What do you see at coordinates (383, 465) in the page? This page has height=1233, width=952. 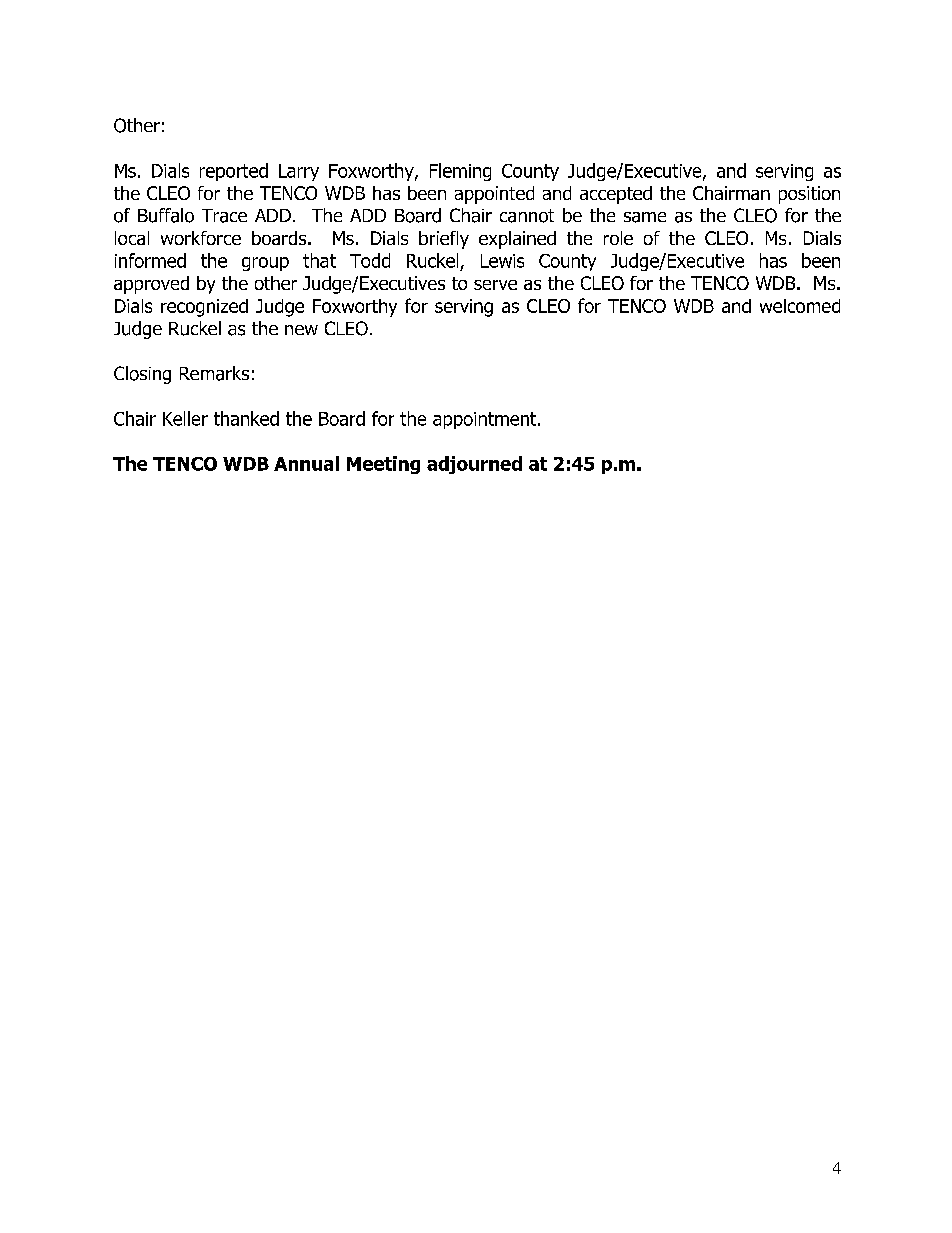 I see `Meeting` at bounding box center [383, 465].
